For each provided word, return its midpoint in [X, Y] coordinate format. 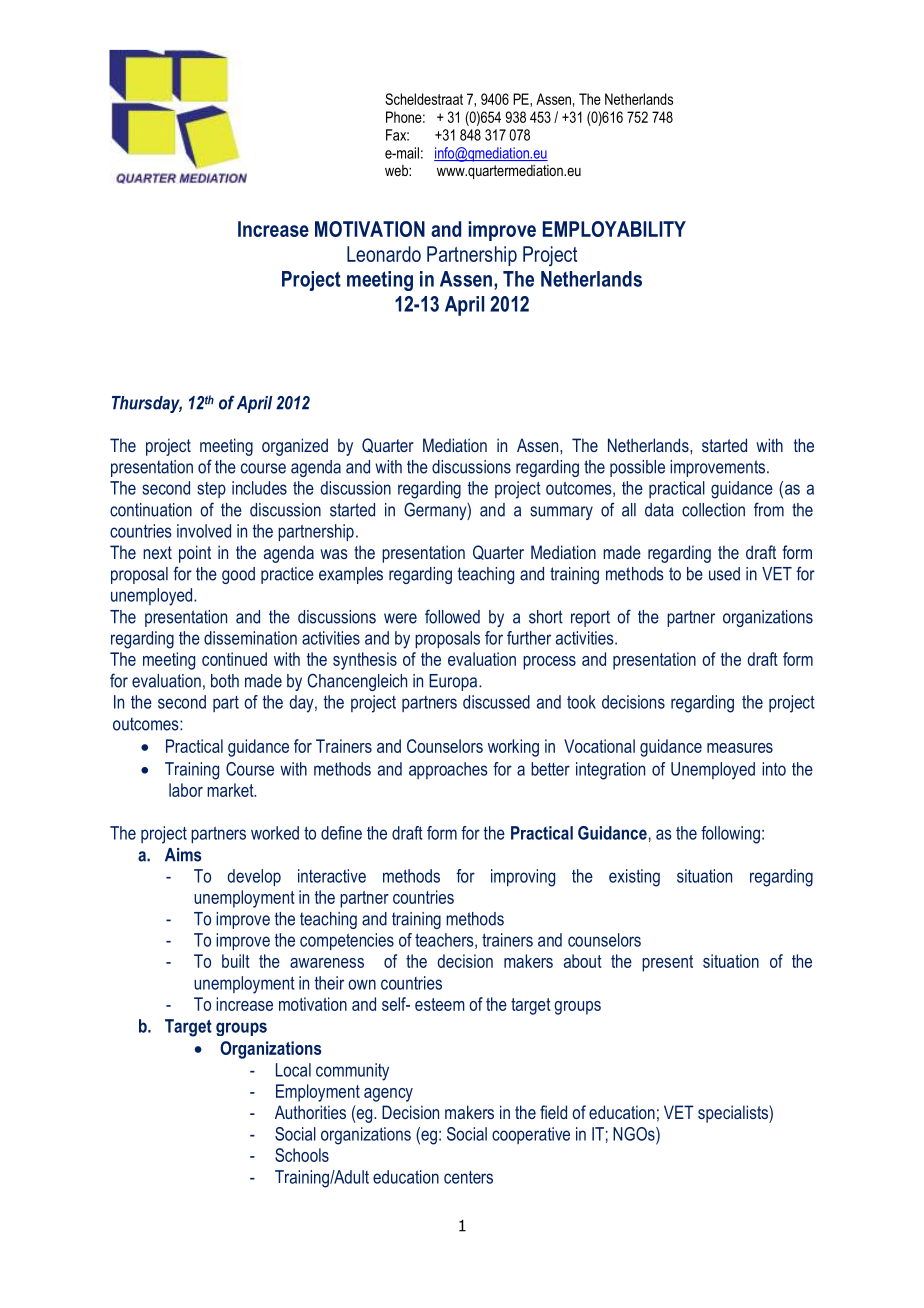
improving [523, 878]
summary [561, 513]
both [225, 681]
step [211, 490]
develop [254, 877]
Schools [302, 1155]
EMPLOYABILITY [614, 229]
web [397, 170]
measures [740, 748]
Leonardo [384, 254]
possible [637, 468]
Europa [454, 682]
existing [634, 878]
